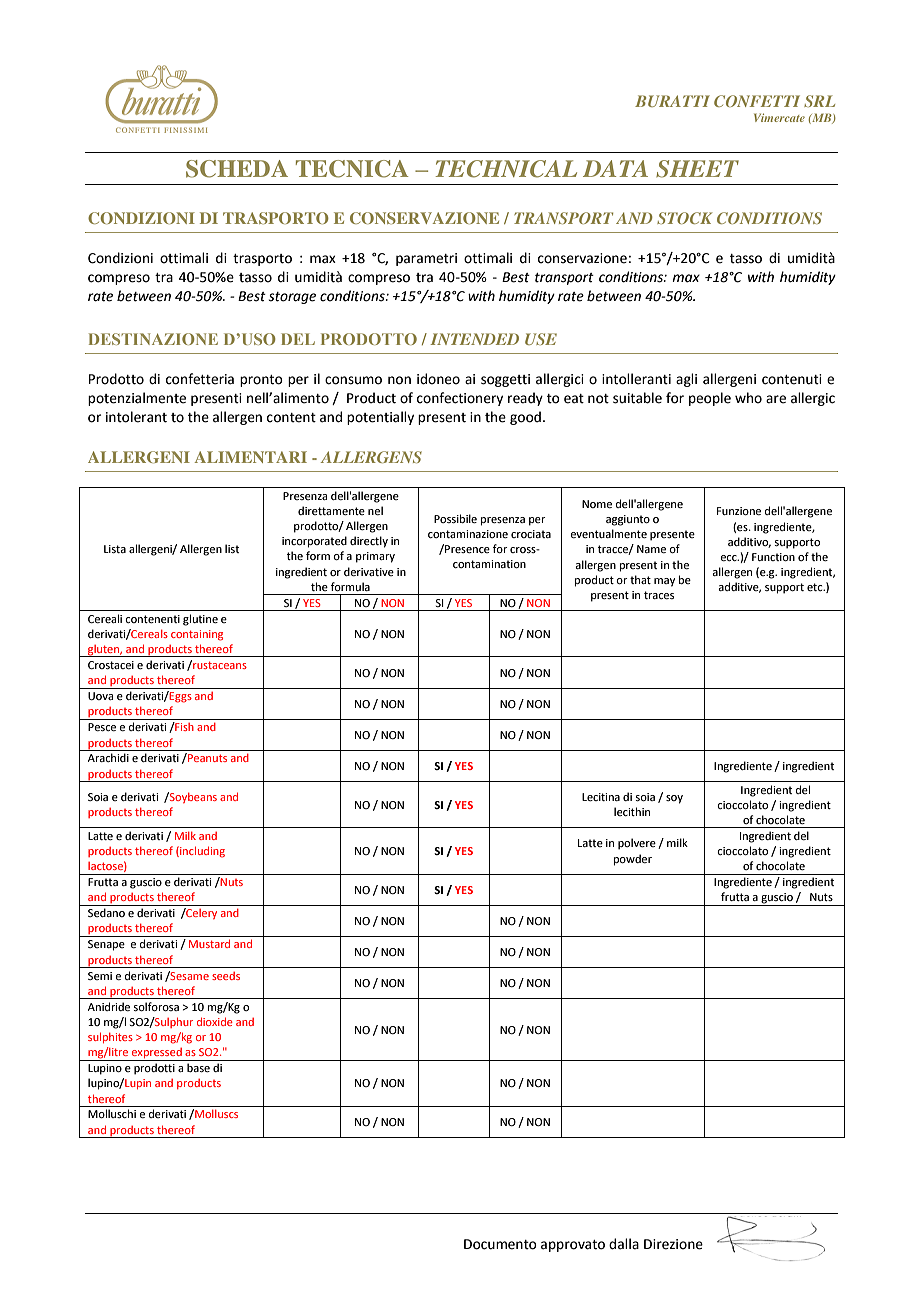 Image resolution: width=924 pixels, height=1308 pixels. What do you see at coordinates (632, 811) in the screenshot?
I see `lecithin` at bounding box center [632, 811].
